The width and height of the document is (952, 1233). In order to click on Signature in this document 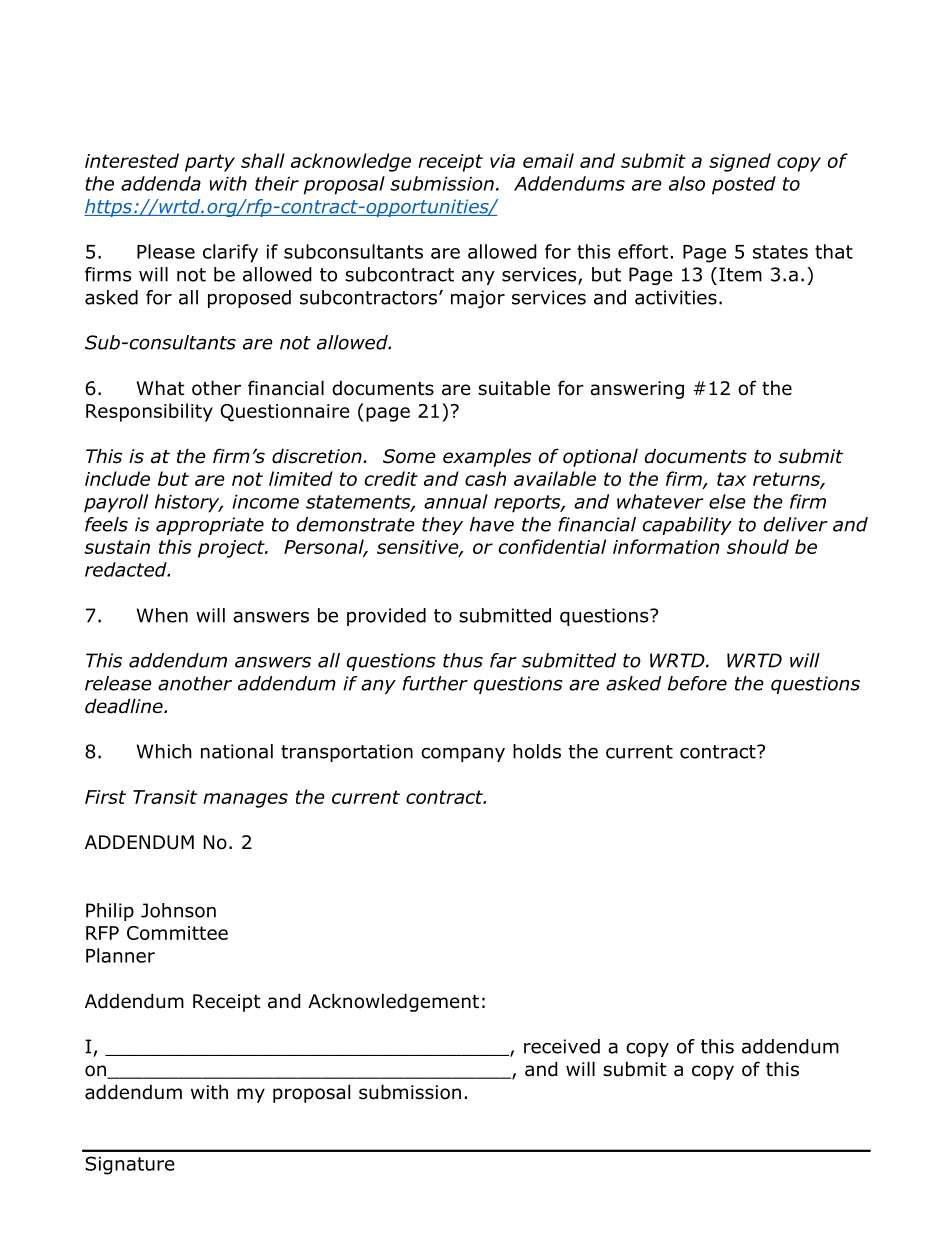, I will do `click(130, 1165)`.
